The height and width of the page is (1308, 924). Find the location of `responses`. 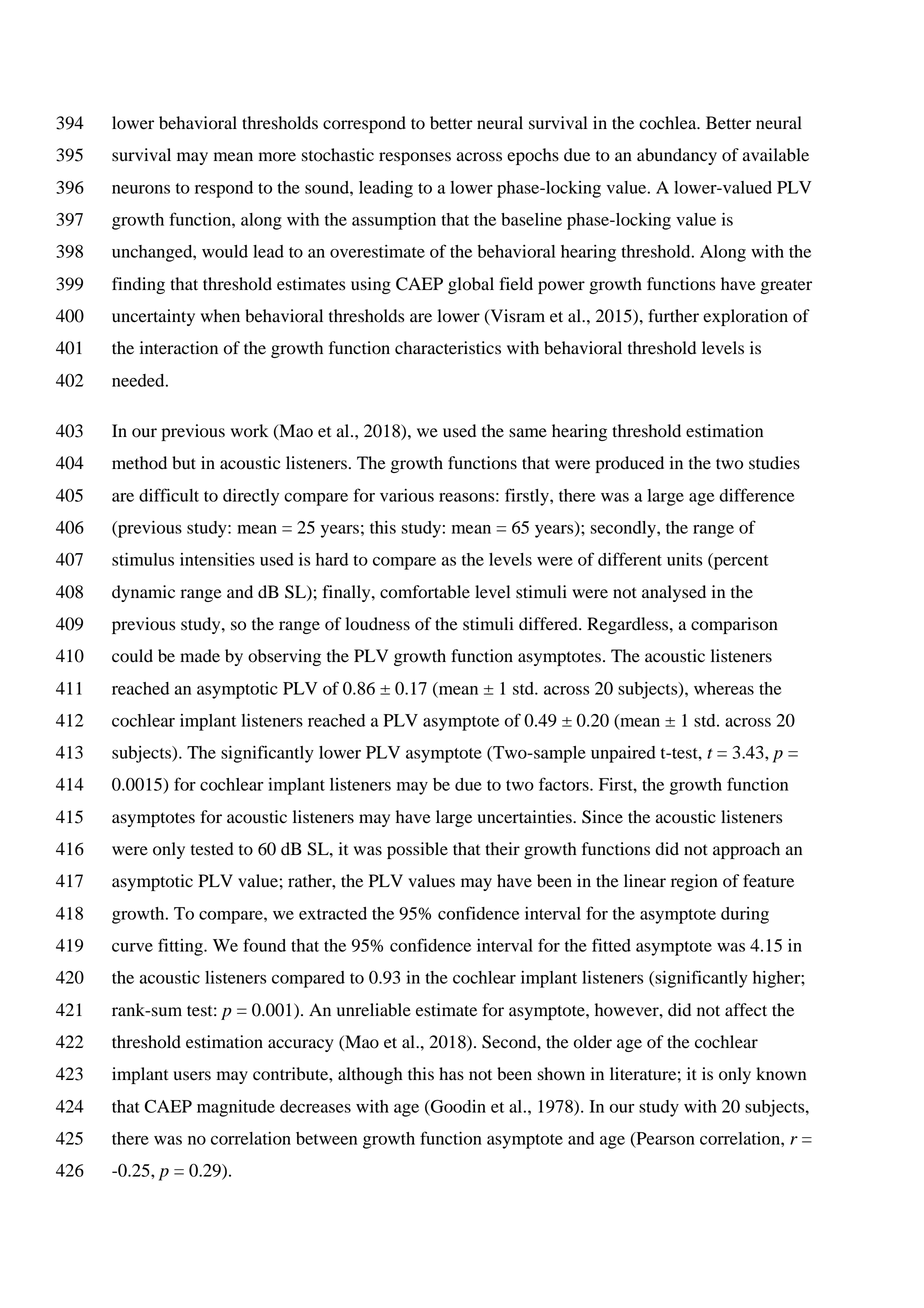

responses is located at coordinates (415, 158).
